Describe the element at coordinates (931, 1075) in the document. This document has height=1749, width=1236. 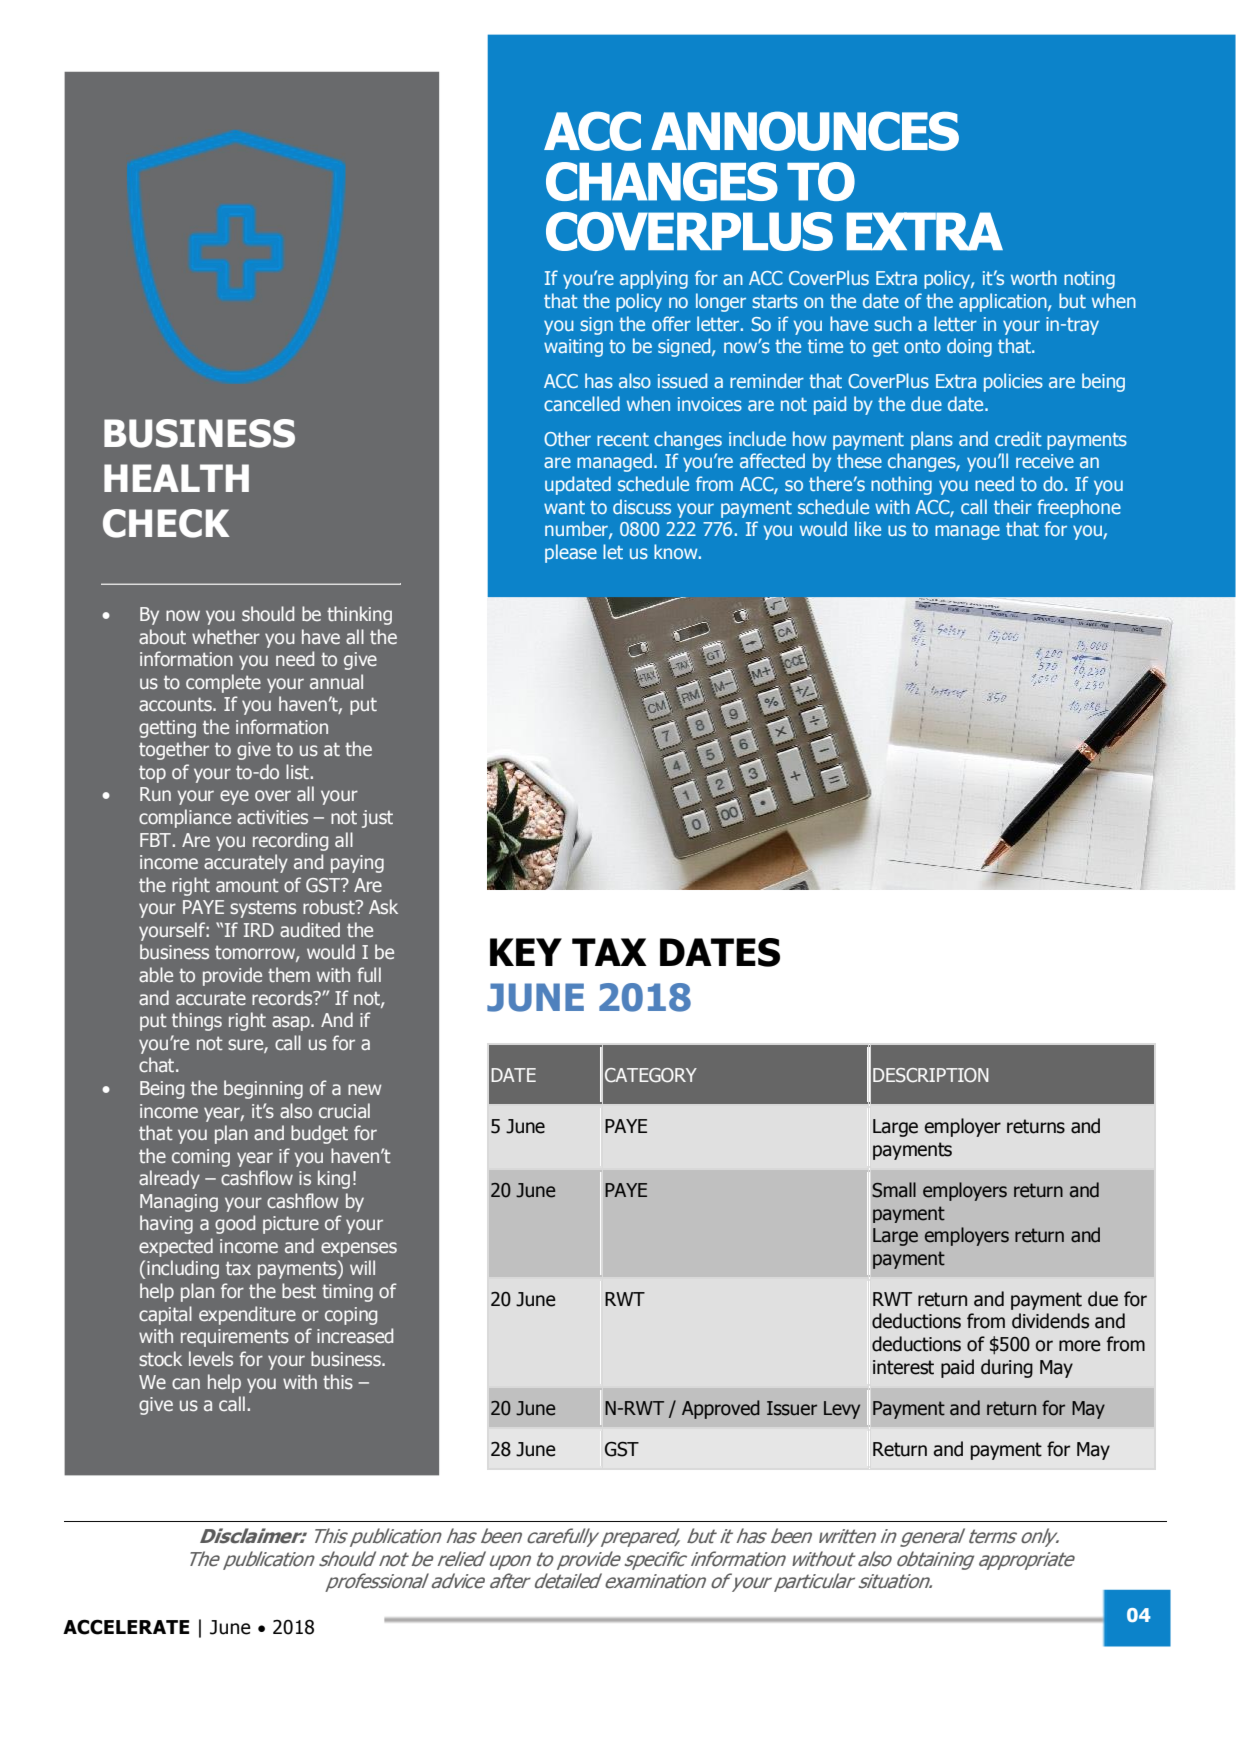
I see `DESCRIPTION` at that location.
